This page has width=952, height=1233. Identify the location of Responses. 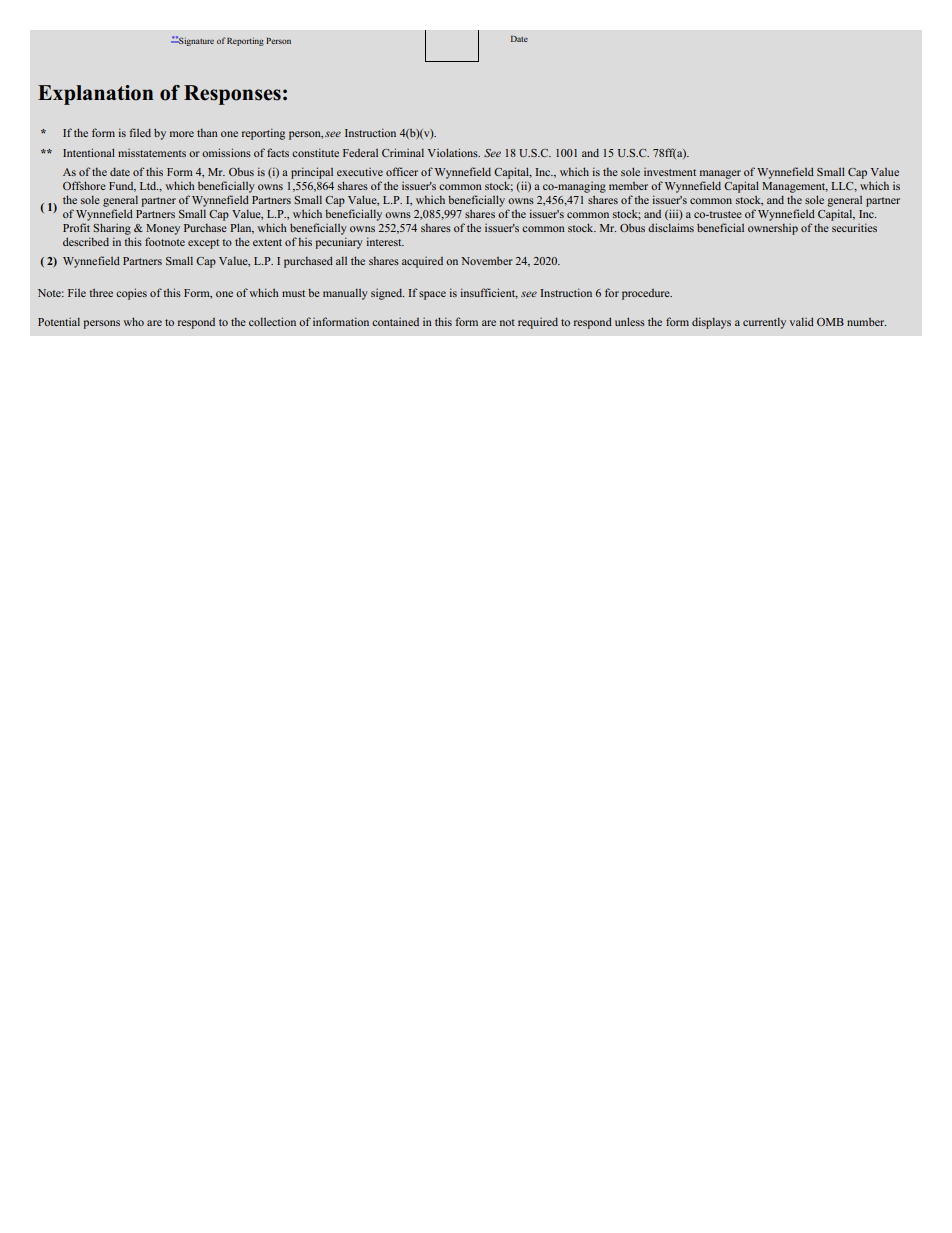
(232, 95).
